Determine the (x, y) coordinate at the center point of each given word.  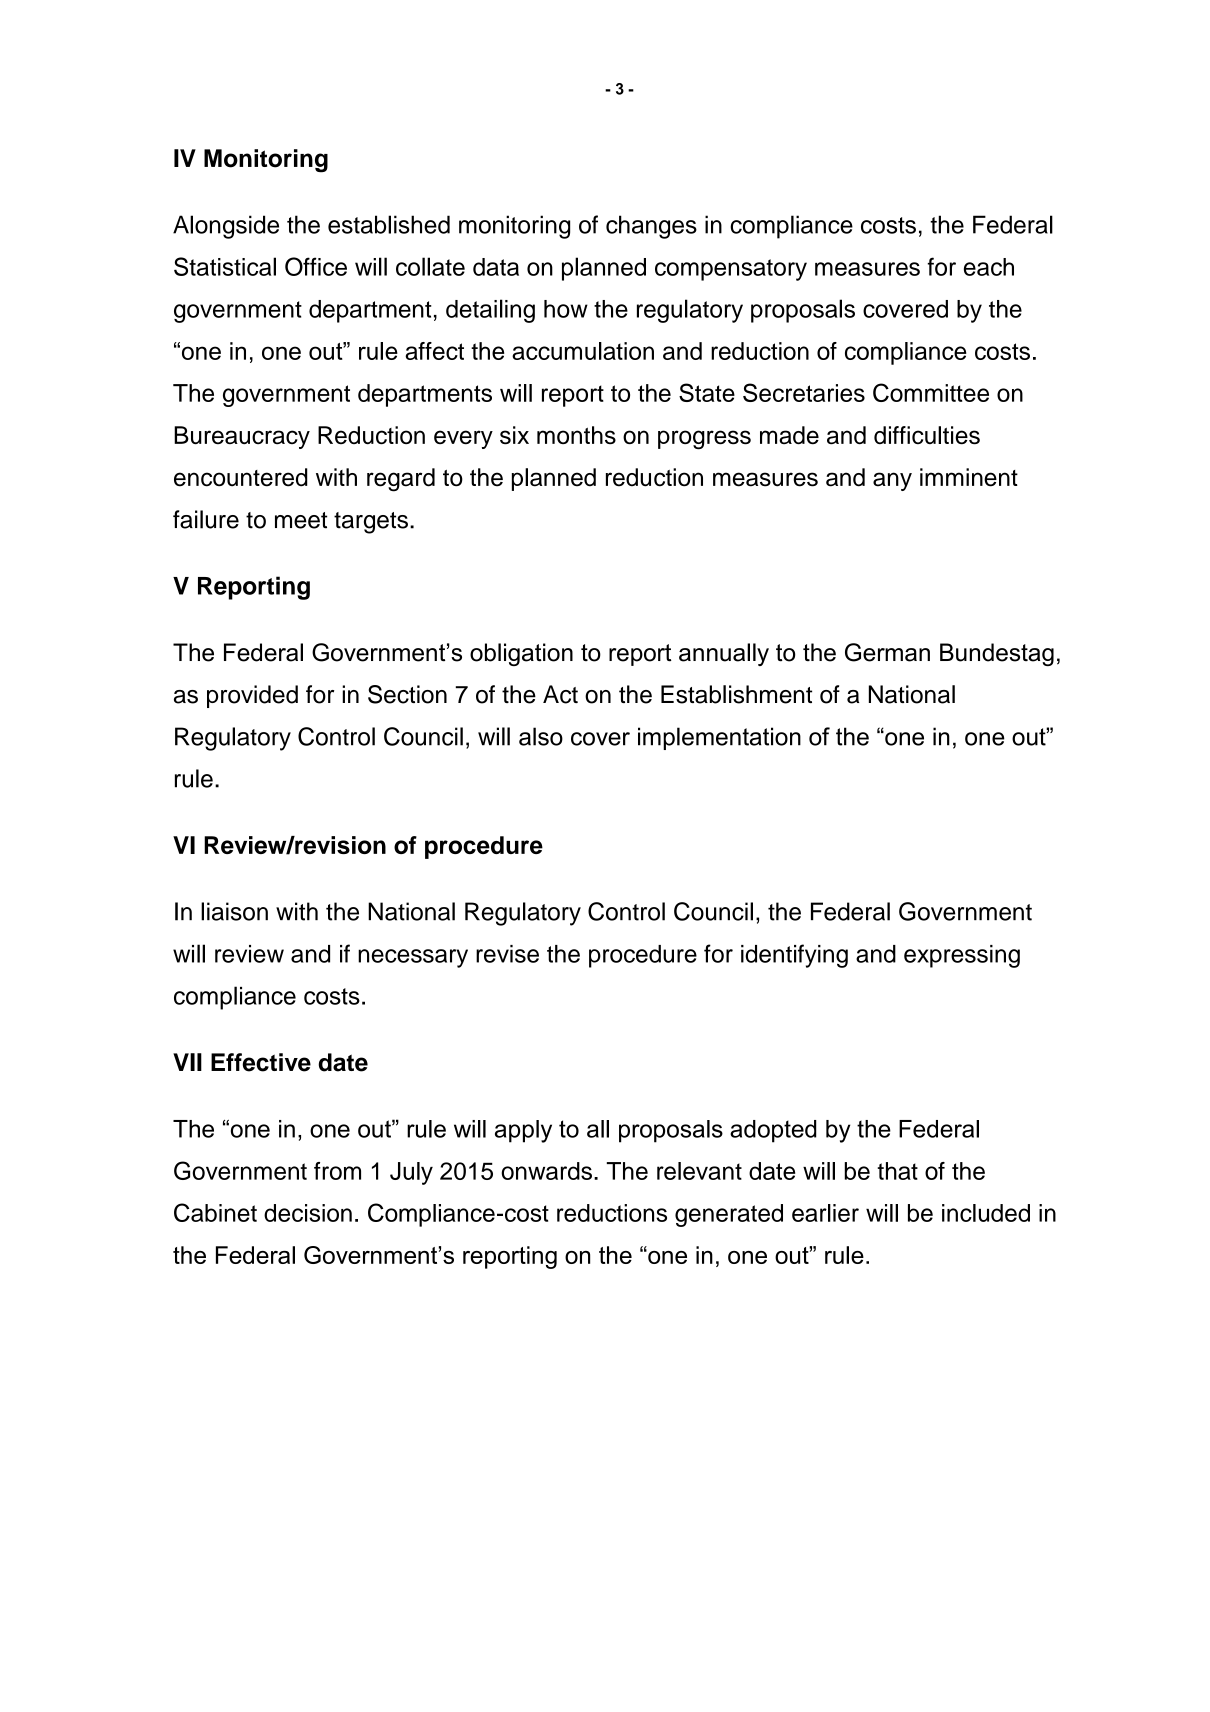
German (887, 652)
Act (560, 694)
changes (651, 227)
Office (316, 266)
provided (252, 696)
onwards (546, 1171)
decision (308, 1213)
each (989, 267)
